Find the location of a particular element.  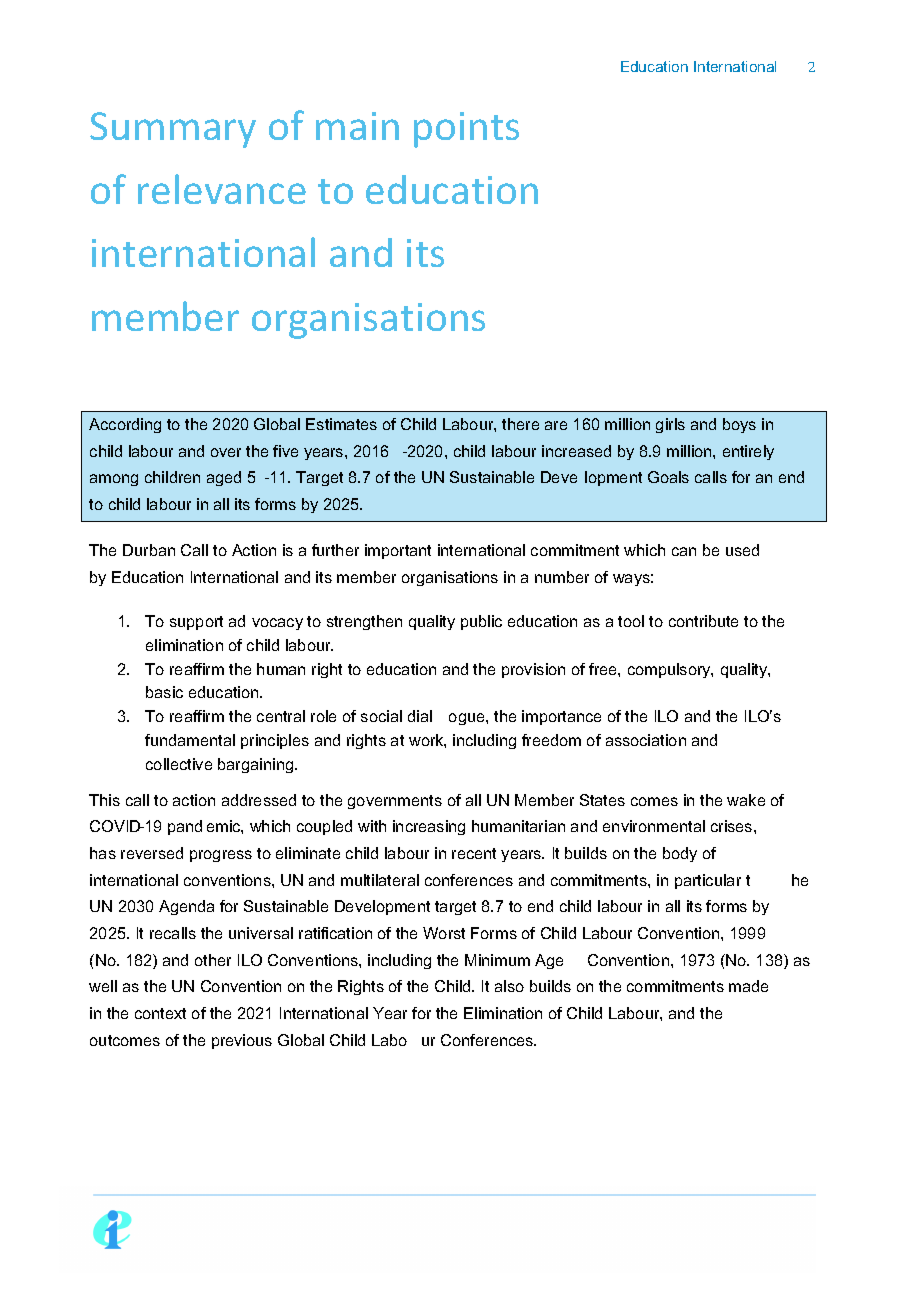

important is located at coordinates (398, 551).
